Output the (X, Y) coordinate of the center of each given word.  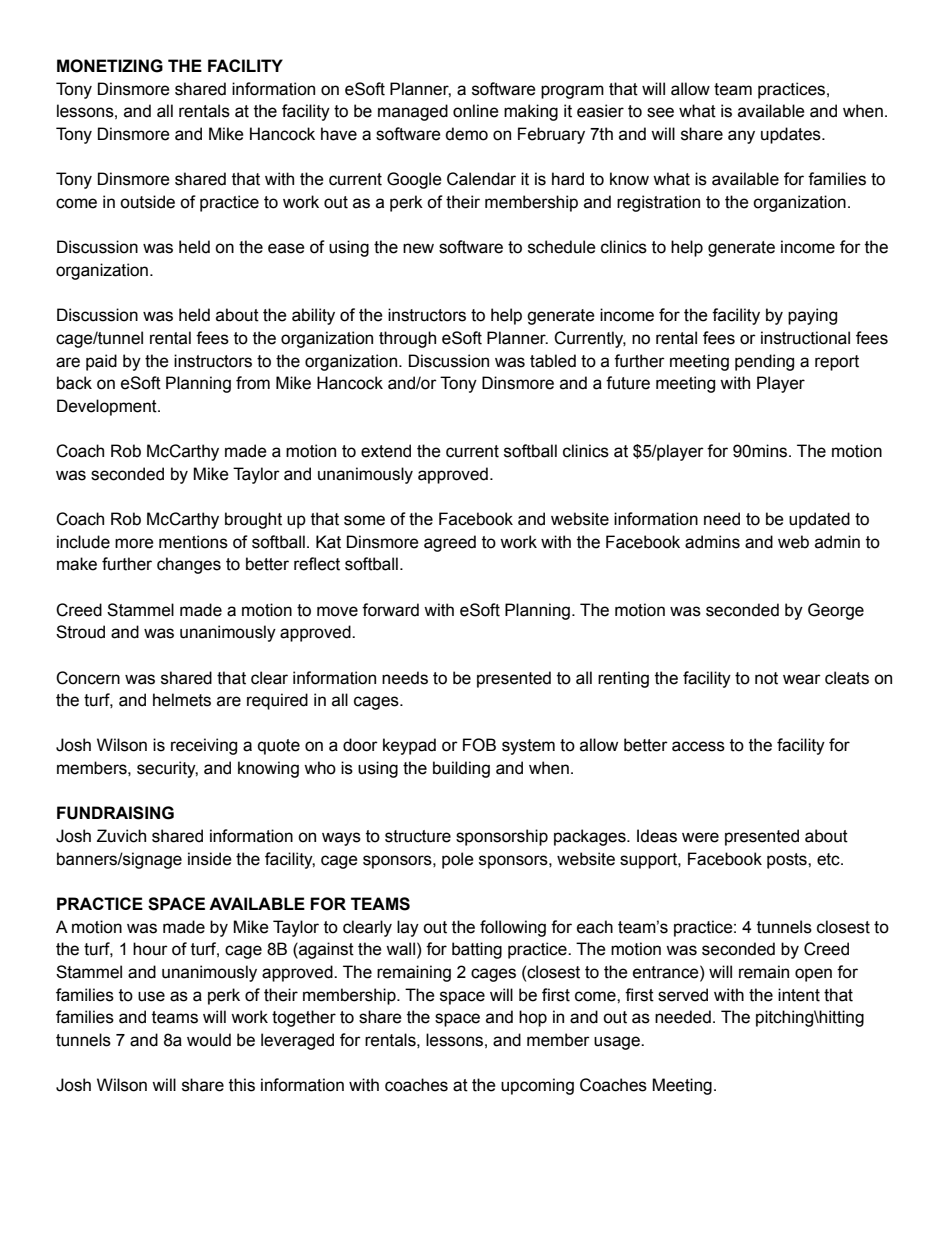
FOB (479, 745)
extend (386, 451)
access (698, 746)
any (741, 137)
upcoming (537, 1086)
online (476, 111)
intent (799, 995)
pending (764, 362)
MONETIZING (110, 66)
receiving (204, 746)
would (209, 1040)
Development (108, 407)
